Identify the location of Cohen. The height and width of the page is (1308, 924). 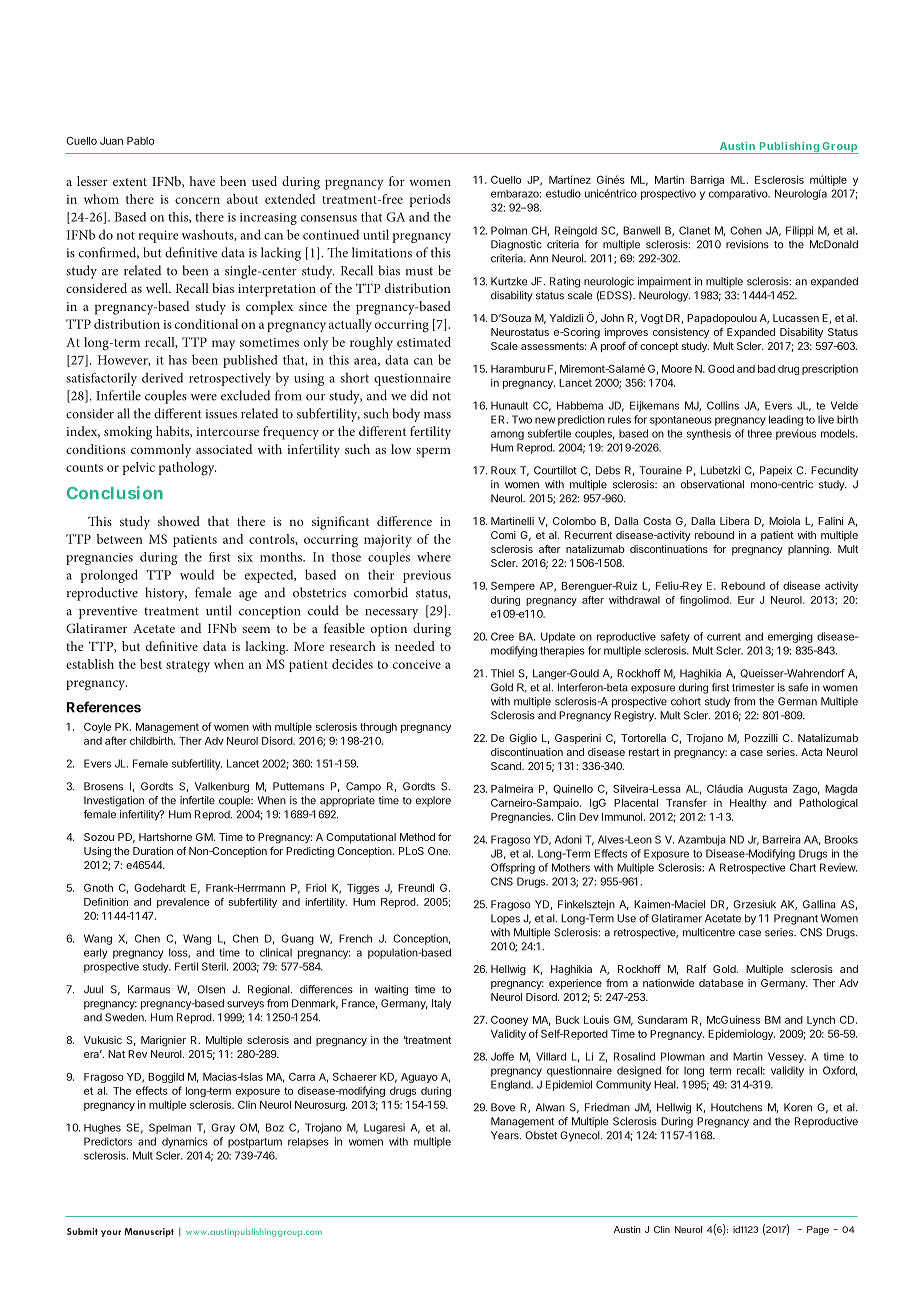
(746, 230).
